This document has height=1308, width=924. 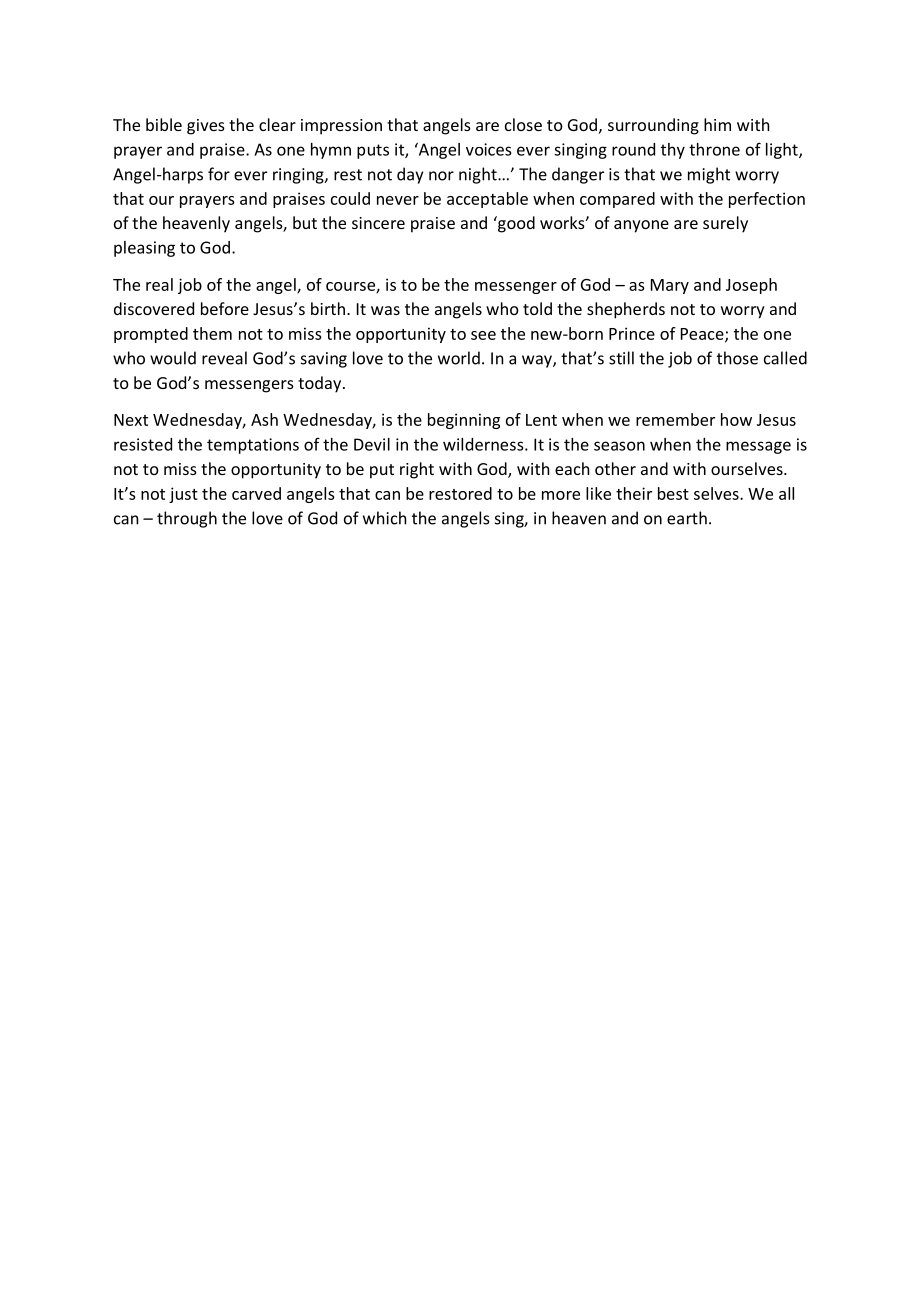 What do you see at coordinates (385, 518) in the document?
I see `which` at bounding box center [385, 518].
